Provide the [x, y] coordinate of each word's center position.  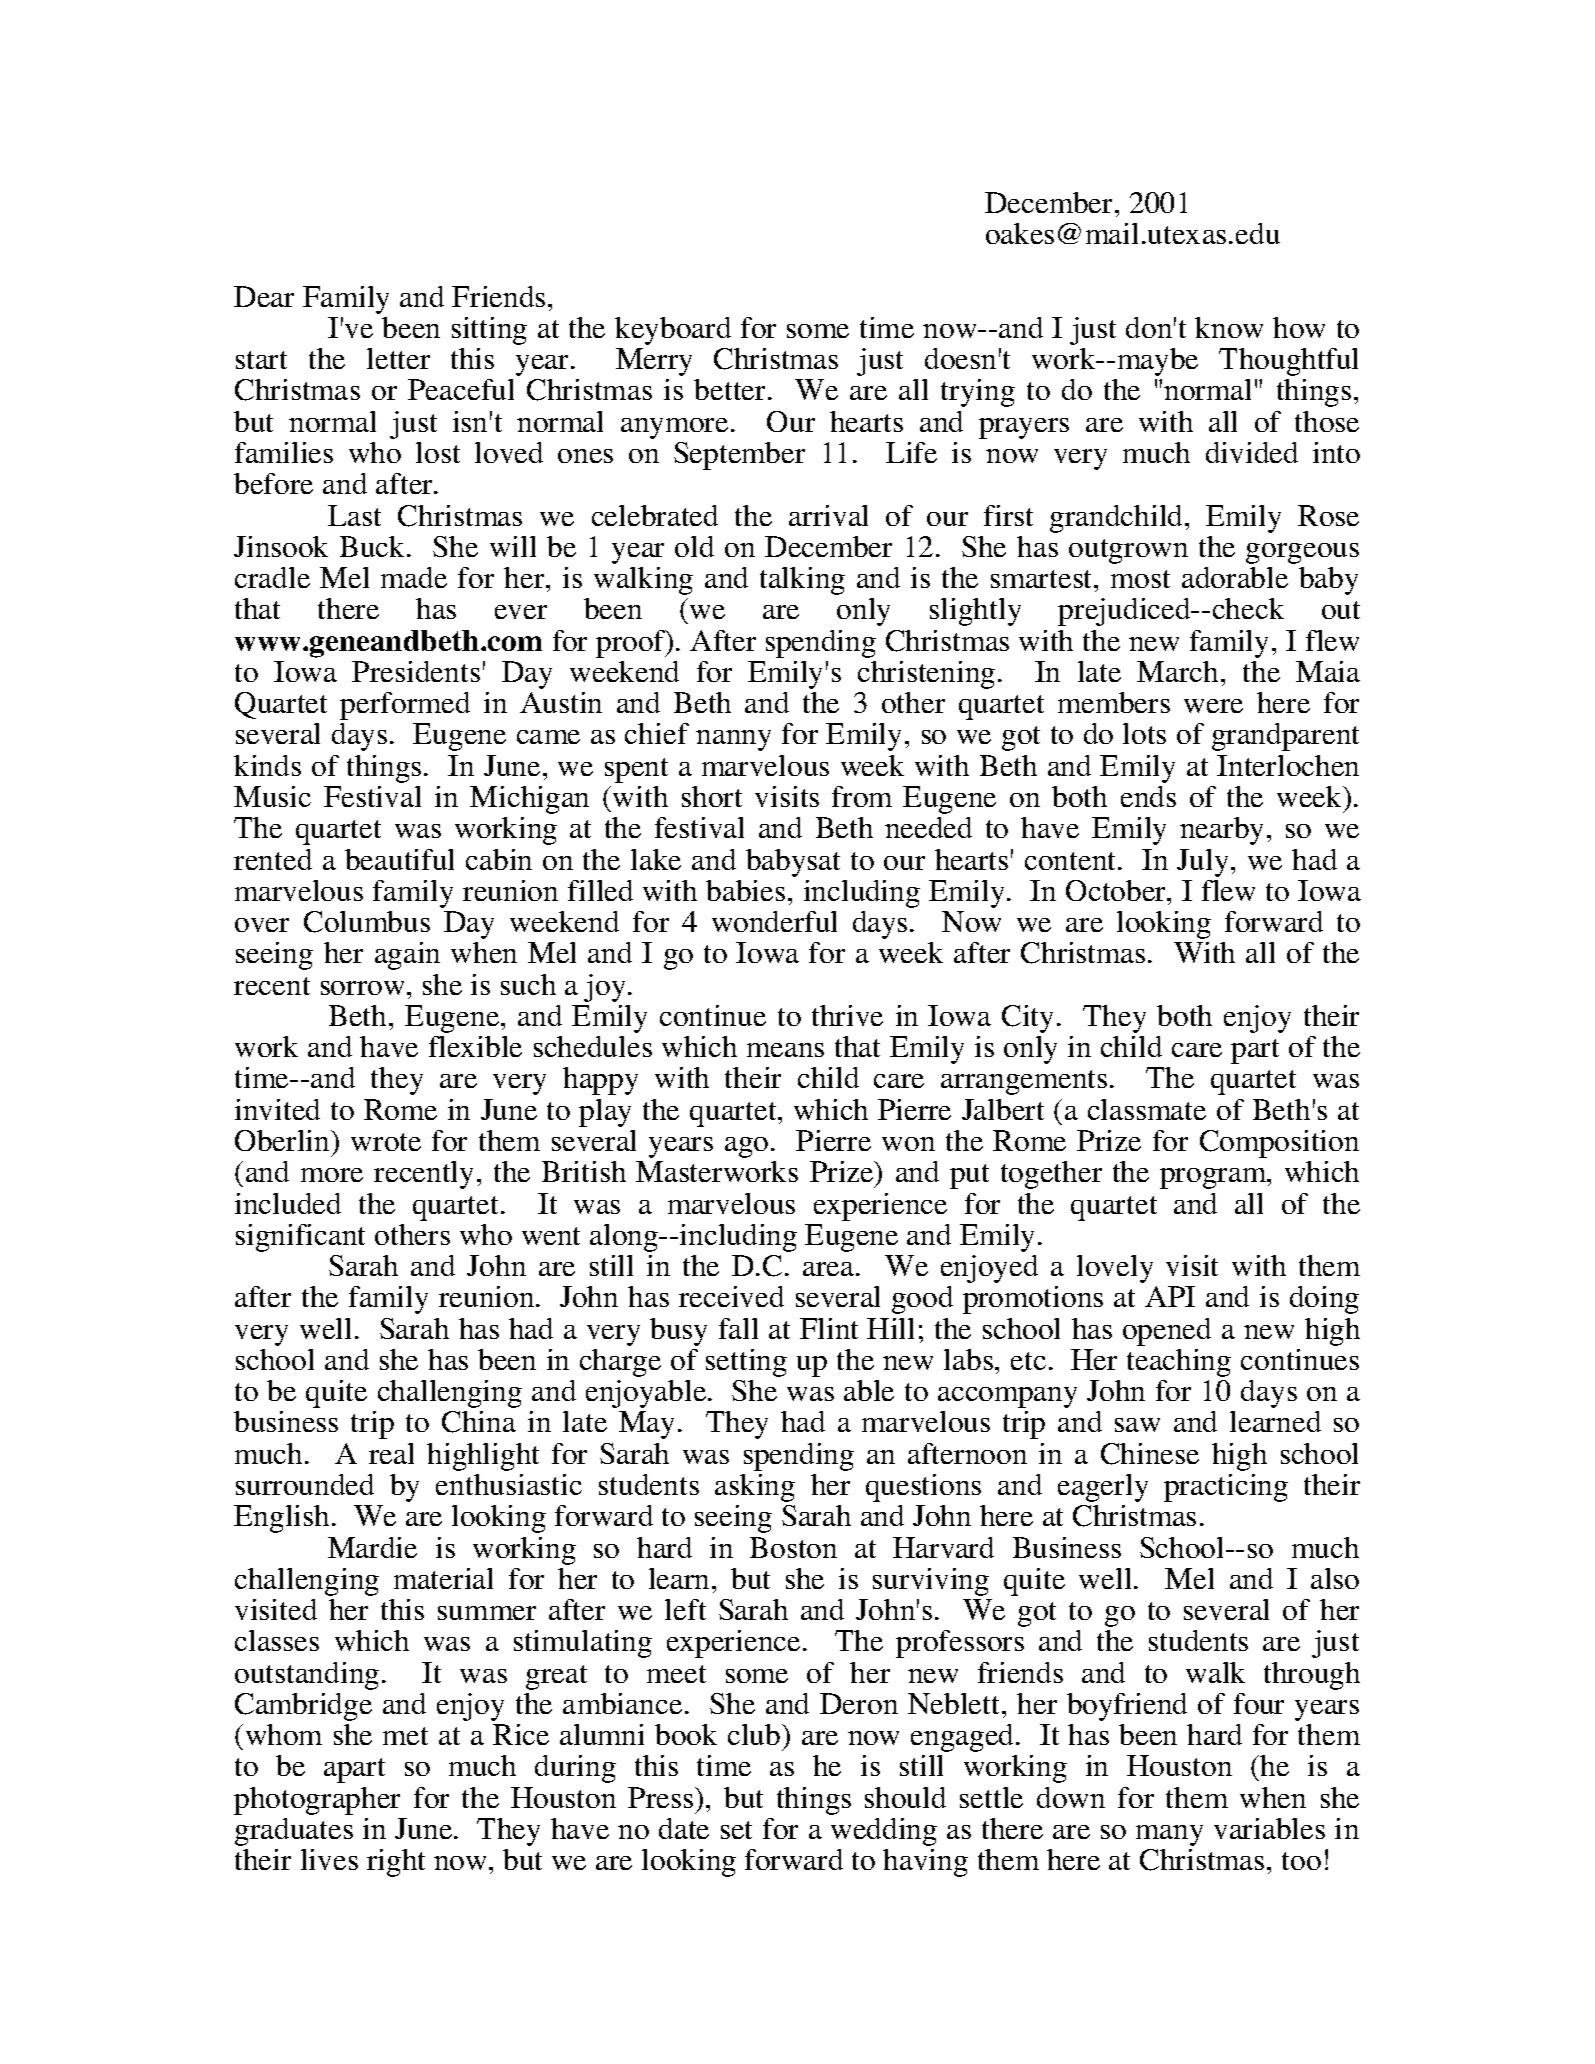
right [396, 1863]
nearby [1221, 831]
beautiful [399, 859]
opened [1167, 1332]
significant [300, 1238]
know [1229, 327]
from [862, 796]
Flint [829, 1328]
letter [398, 358]
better [731, 389]
